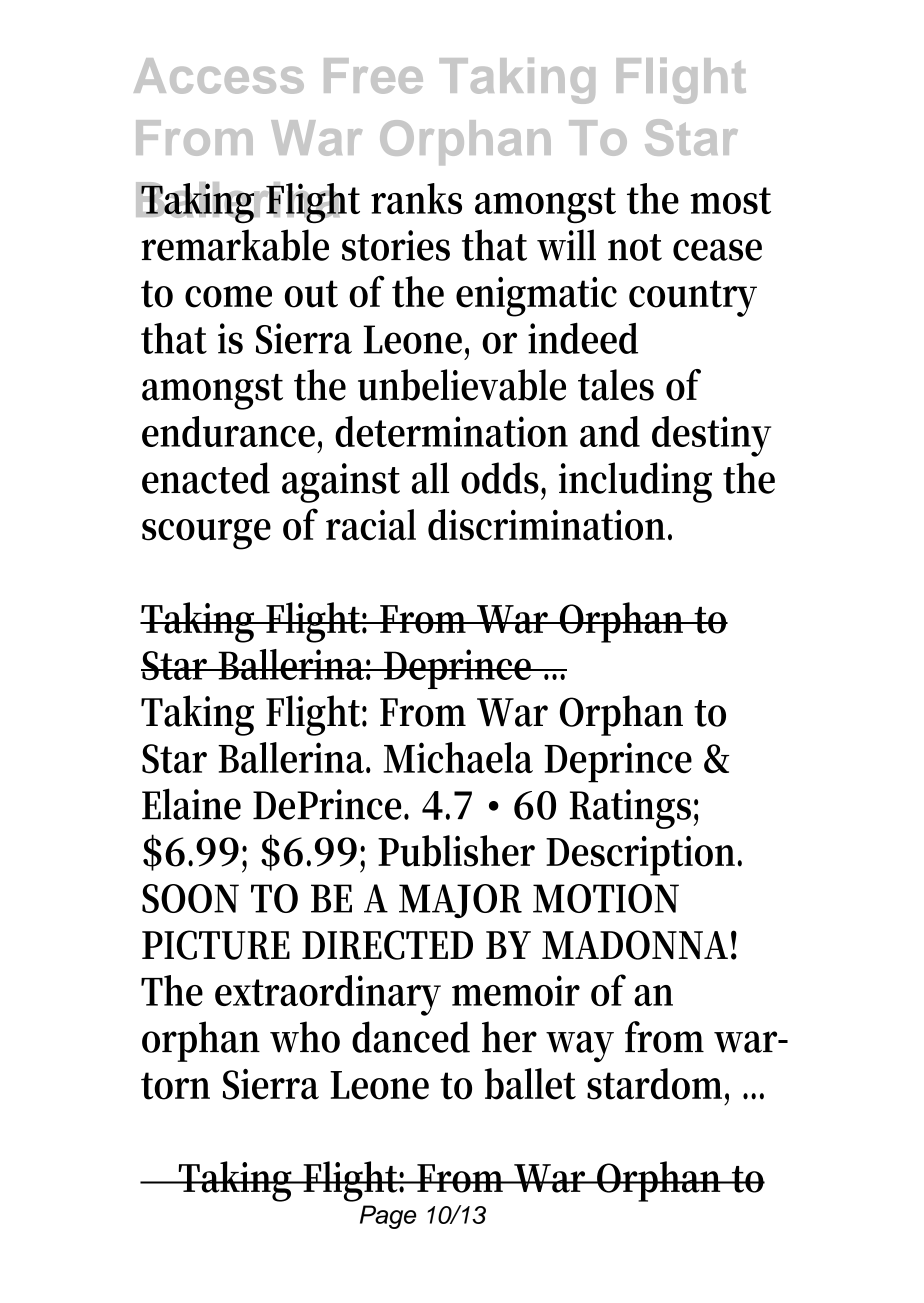 The image size is (924, 1303). I want to click on Page, so click(388, 1217).
